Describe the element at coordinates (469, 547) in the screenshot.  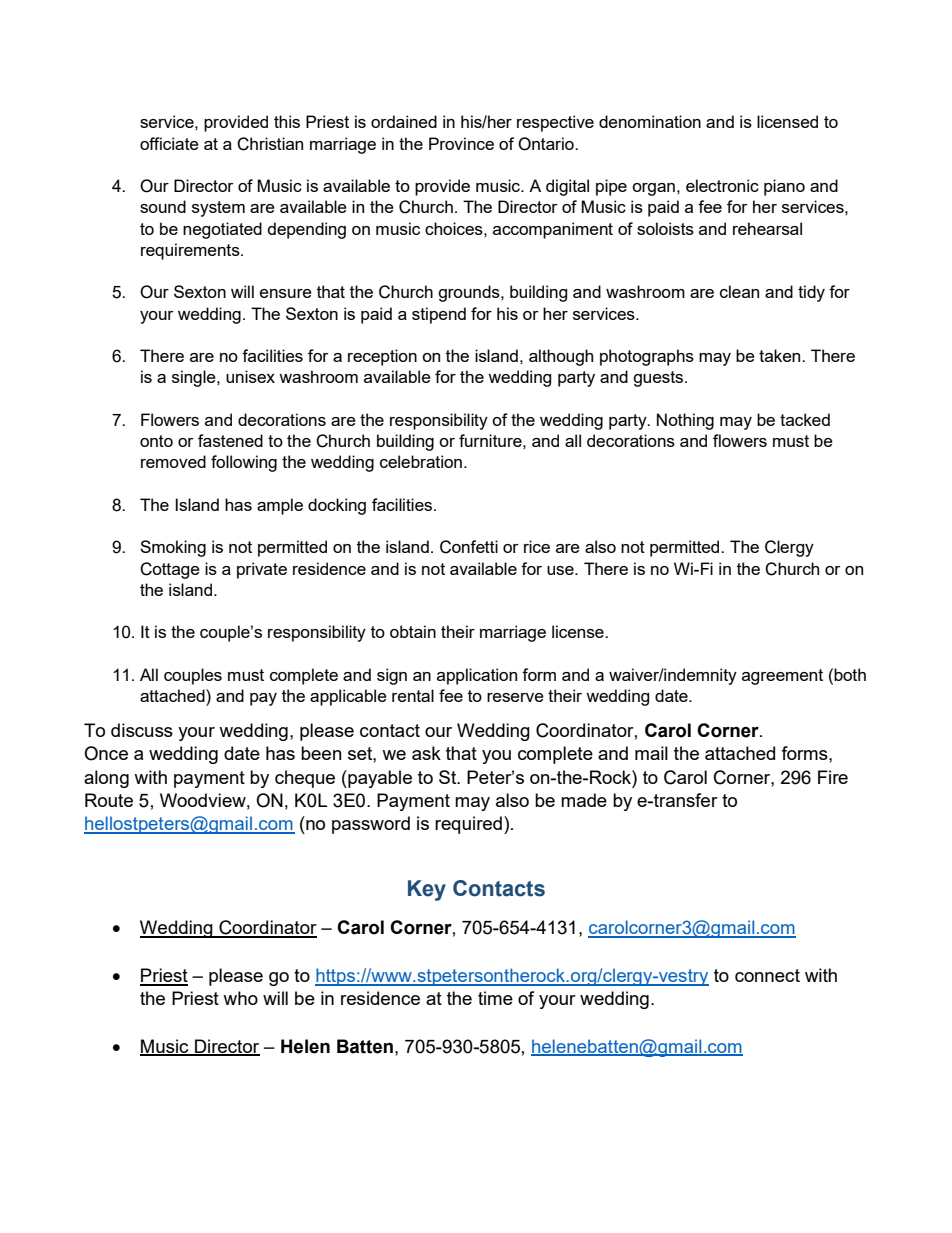
I see `Confetti` at that location.
